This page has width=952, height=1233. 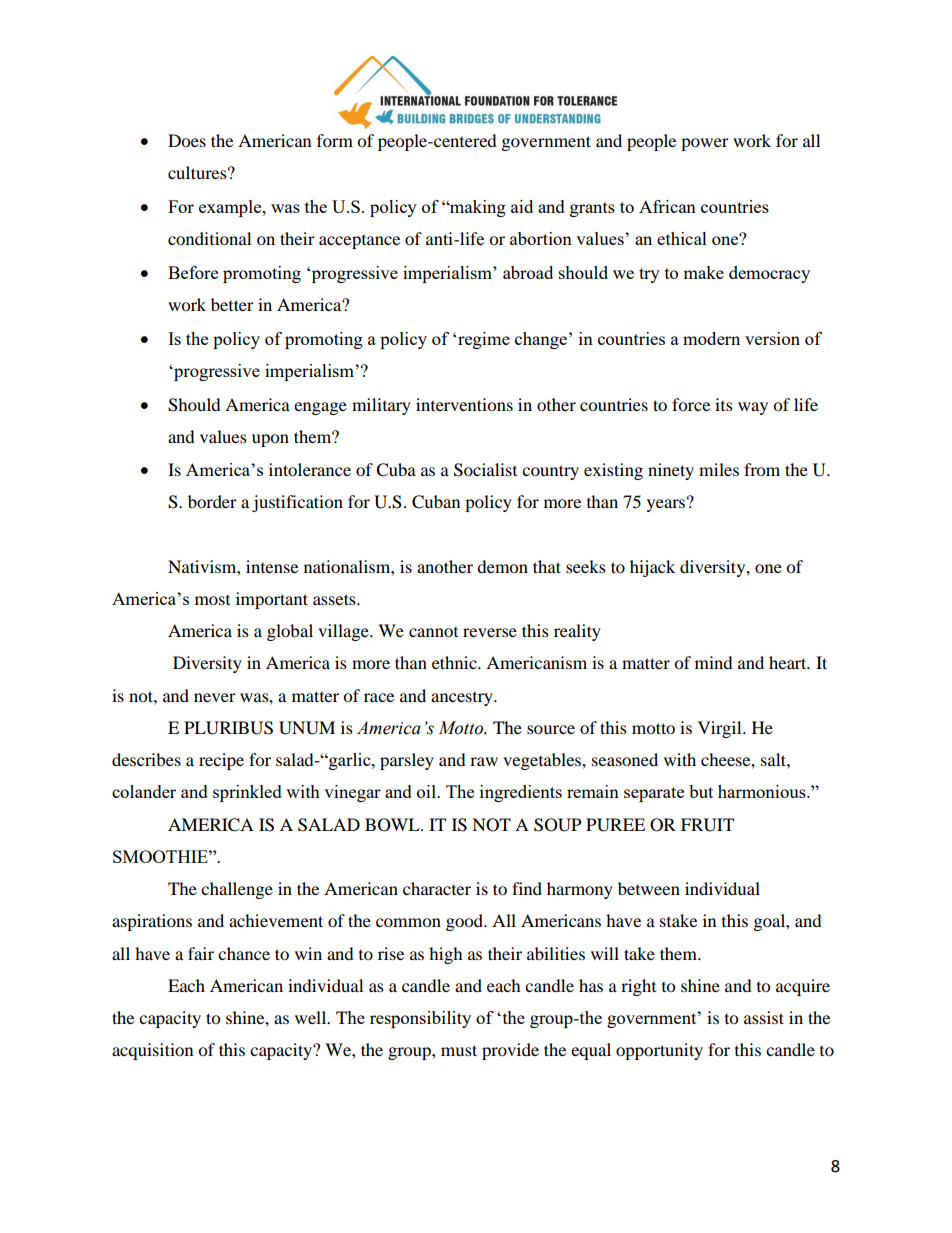 What do you see at coordinates (652, 568) in the page?
I see `hijack` at bounding box center [652, 568].
